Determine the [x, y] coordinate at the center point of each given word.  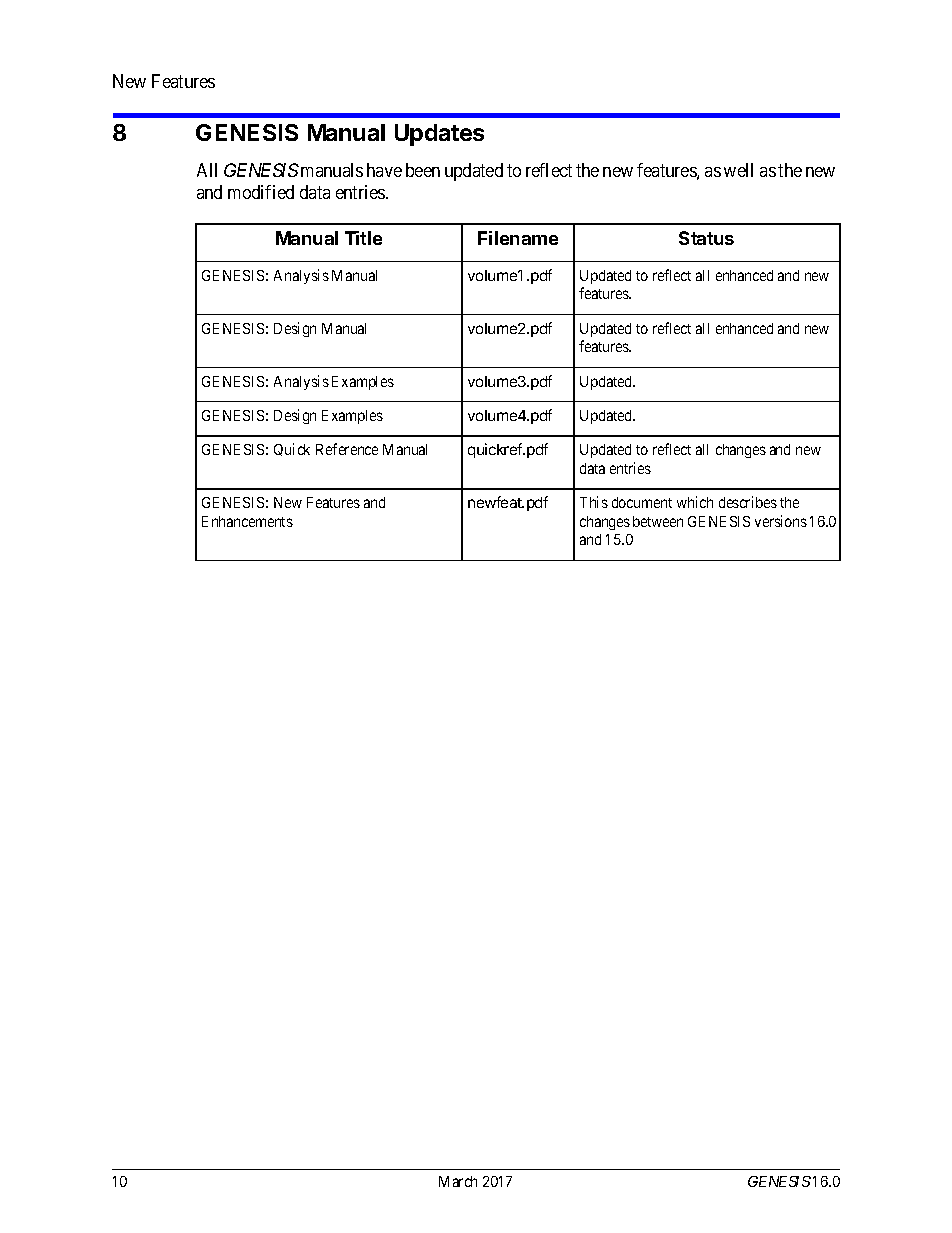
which [695, 502]
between [658, 521]
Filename [518, 238]
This [594, 502]
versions [781, 521]
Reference [347, 449]
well [738, 170]
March [458, 1181]
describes [748, 502]
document [642, 502]
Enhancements [247, 521]
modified [261, 192]
